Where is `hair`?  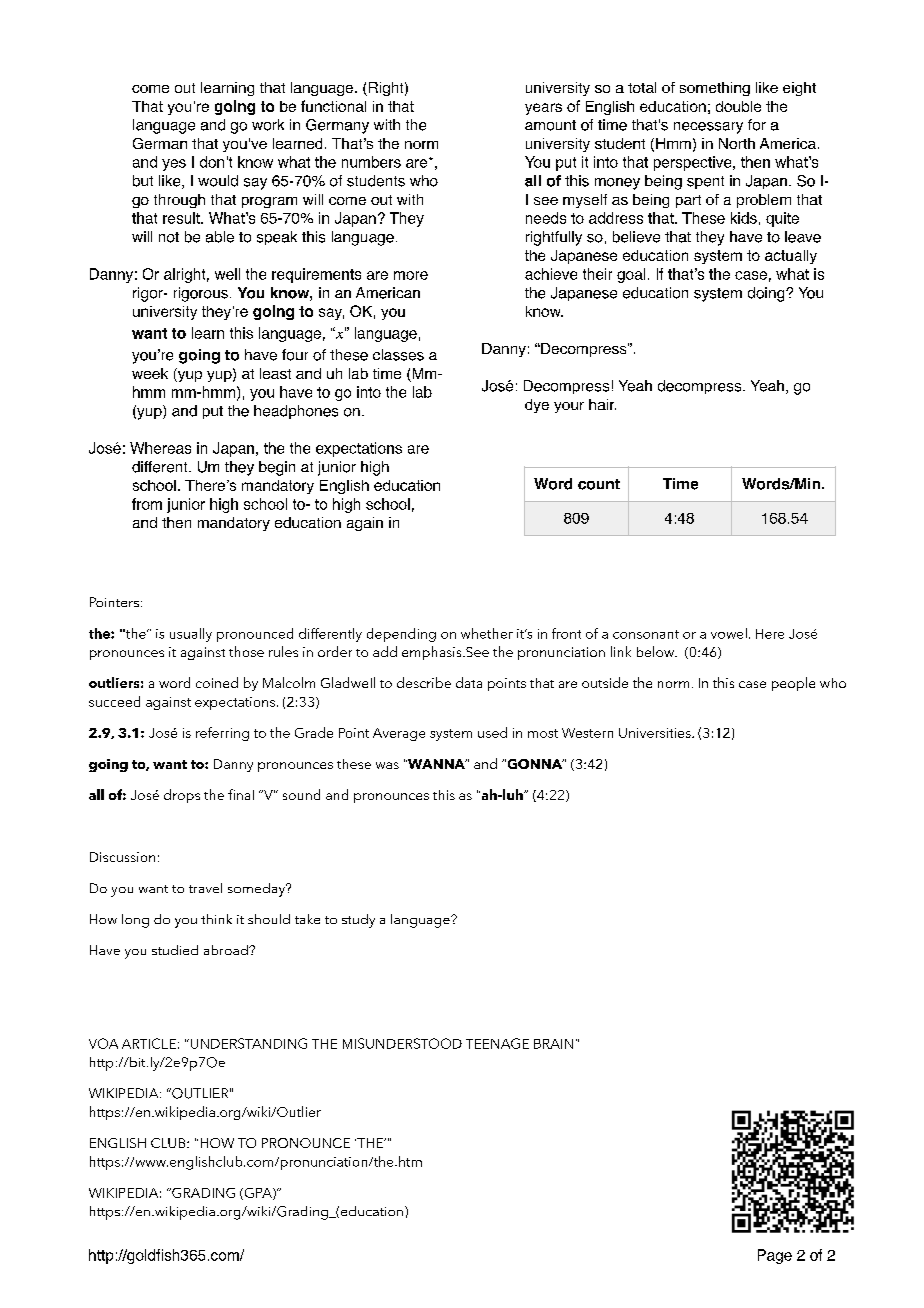 hair is located at coordinates (602, 404).
